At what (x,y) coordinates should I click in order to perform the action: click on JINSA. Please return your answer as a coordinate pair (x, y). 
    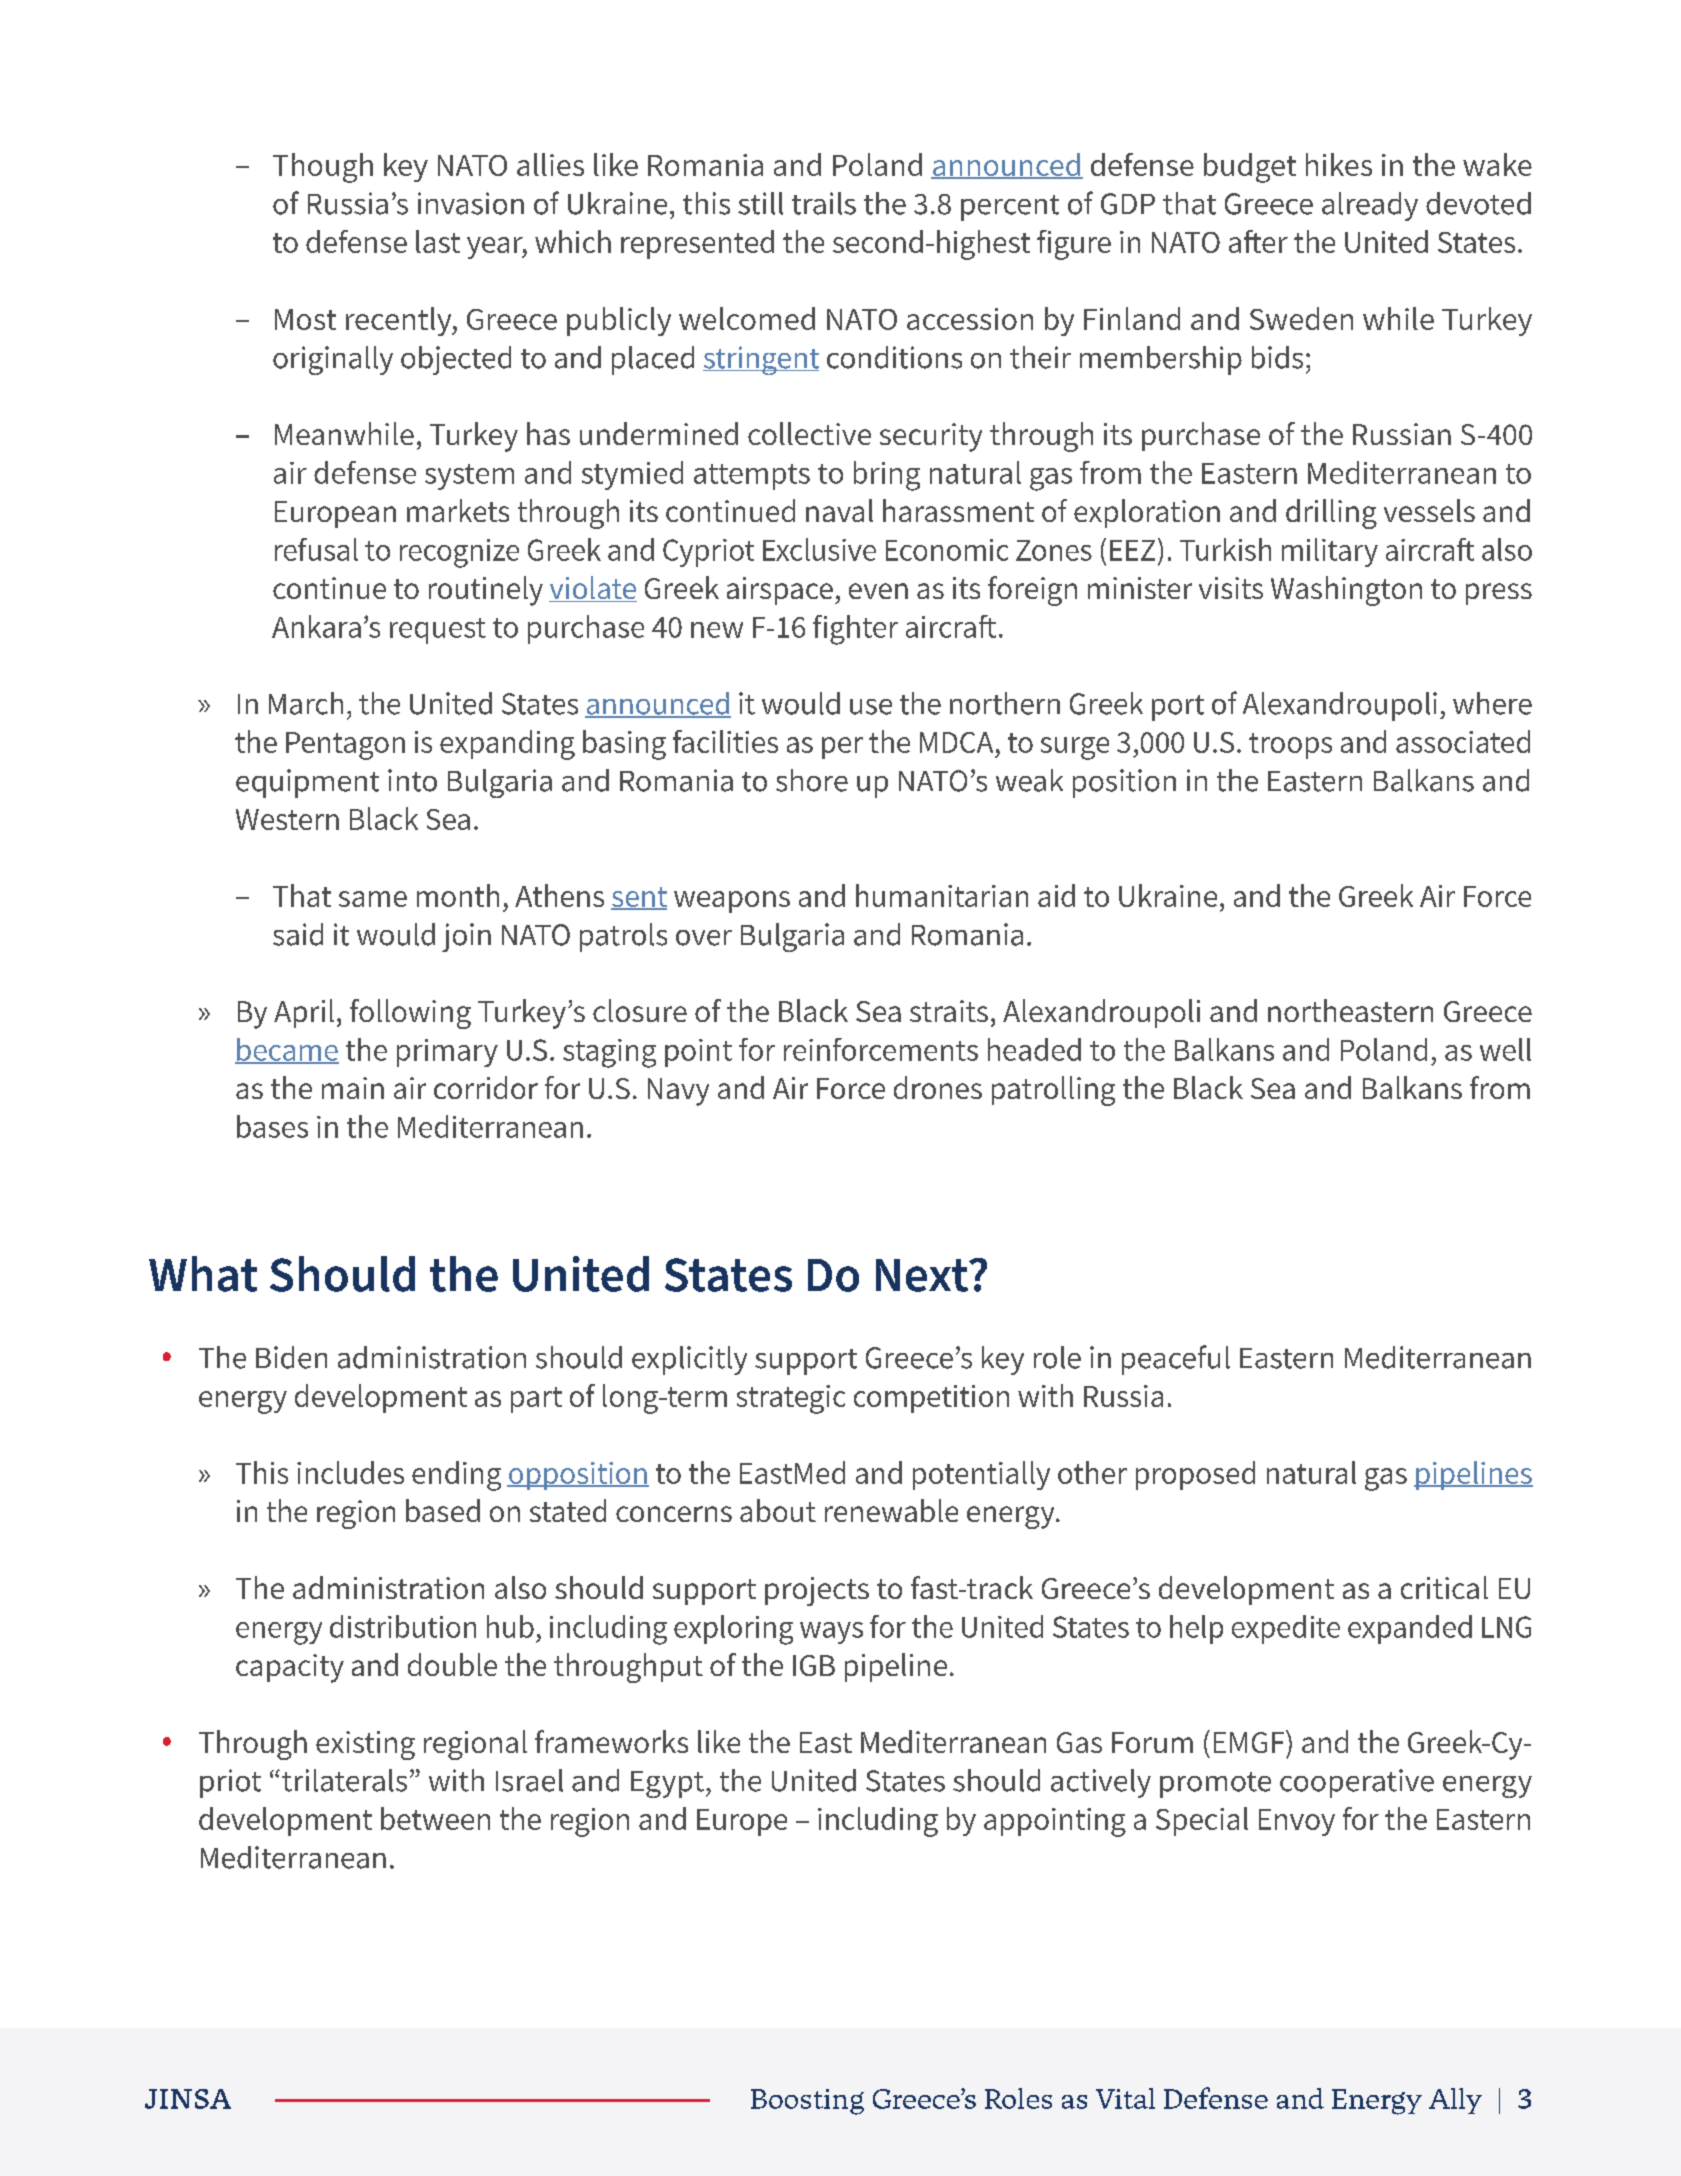
    Looking at the image, I should click on (188, 2099).
